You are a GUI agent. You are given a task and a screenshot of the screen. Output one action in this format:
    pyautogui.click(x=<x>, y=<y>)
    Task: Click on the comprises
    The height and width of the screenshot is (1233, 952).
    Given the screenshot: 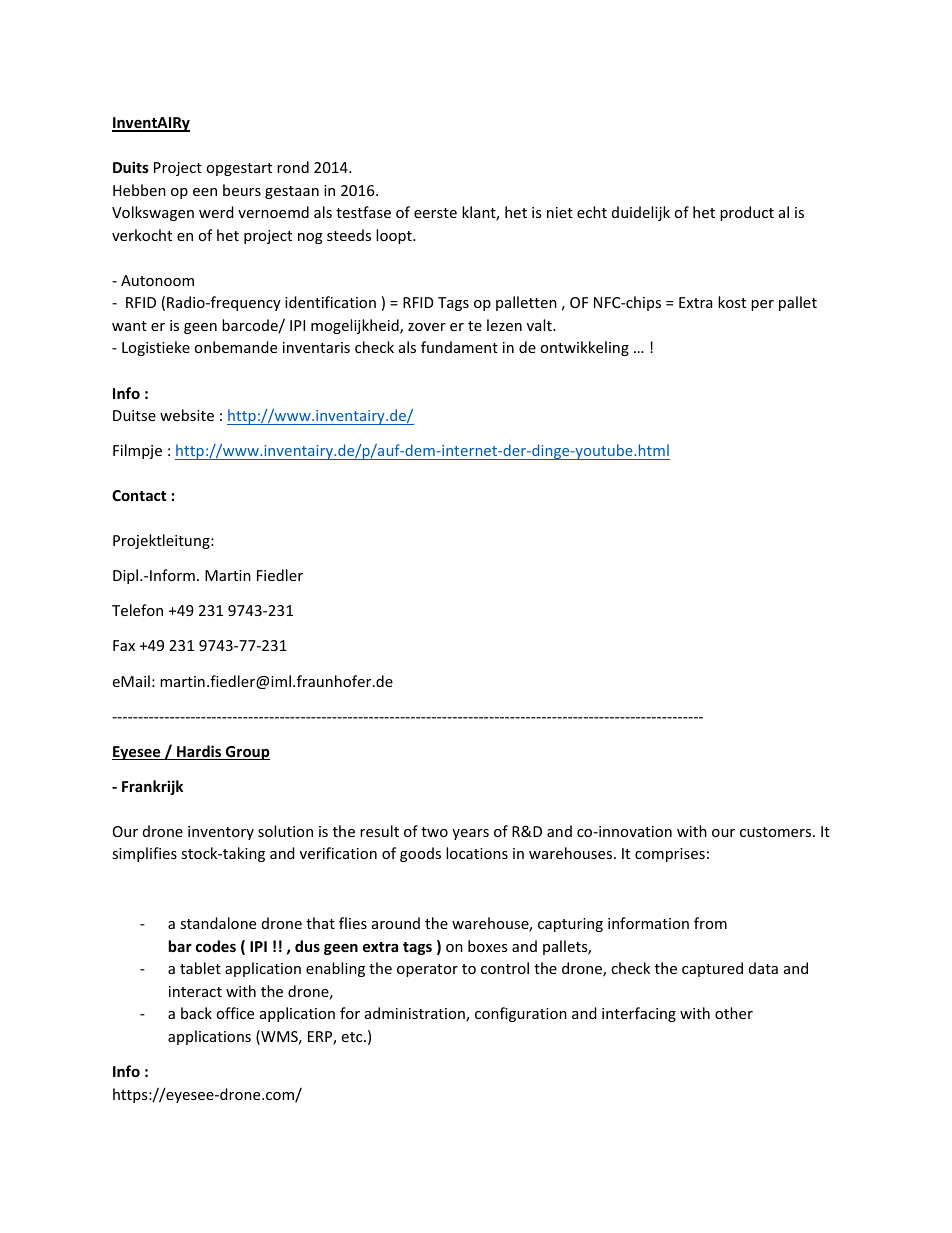 What is the action you would take?
    pyautogui.click(x=670, y=855)
